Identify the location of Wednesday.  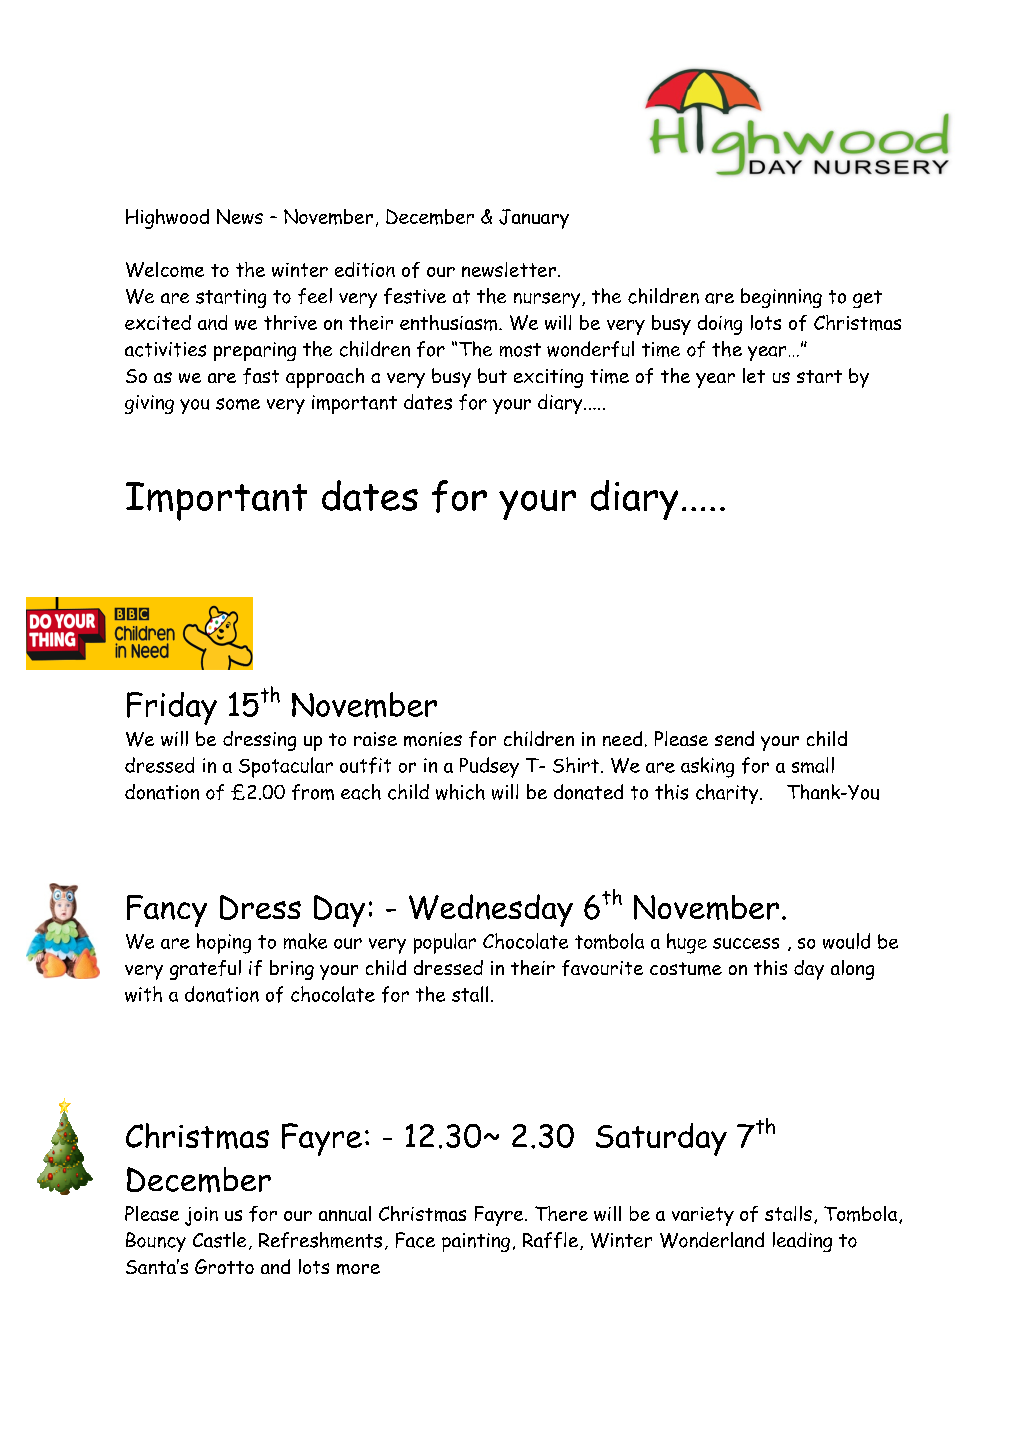
(491, 910).
